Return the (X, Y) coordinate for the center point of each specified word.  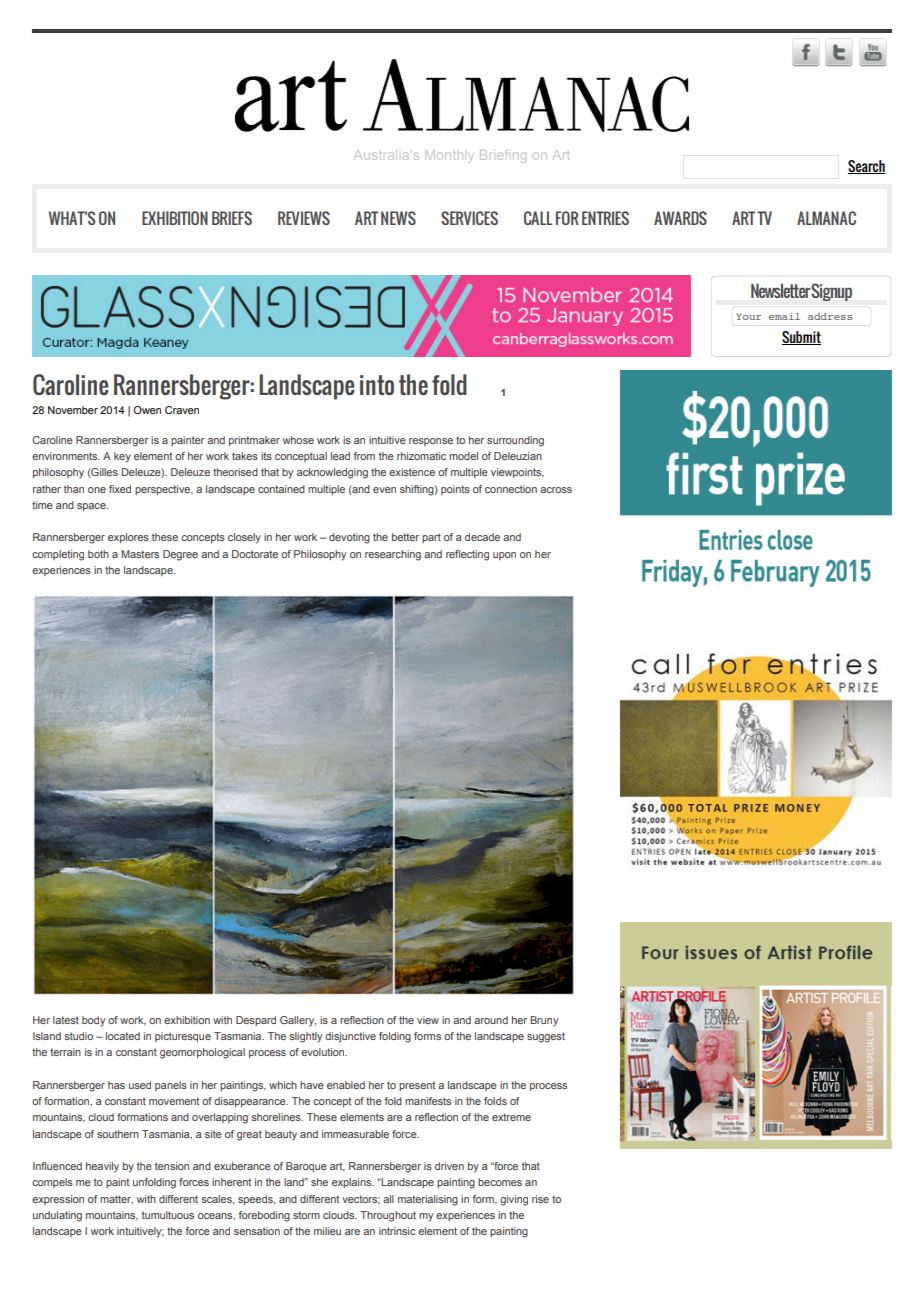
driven (449, 1166)
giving (514, 1200)
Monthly (449, 156)
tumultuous (168, 1215)
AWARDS (680, 218)
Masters (140, 554)
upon (504, 556)
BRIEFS (232, 218)
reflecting (467, 555)
